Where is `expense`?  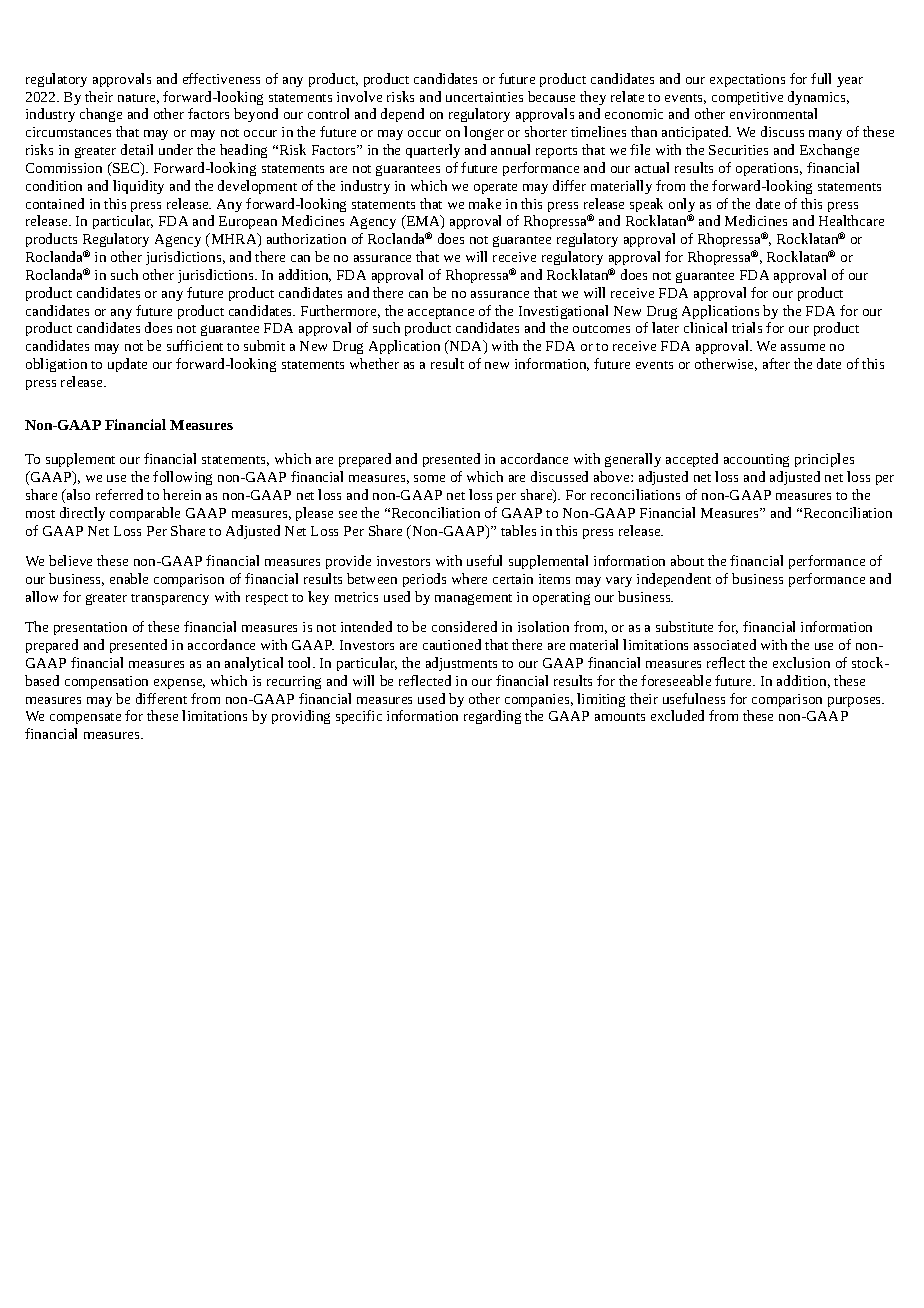
expense is located at coordinates (179, 684).
